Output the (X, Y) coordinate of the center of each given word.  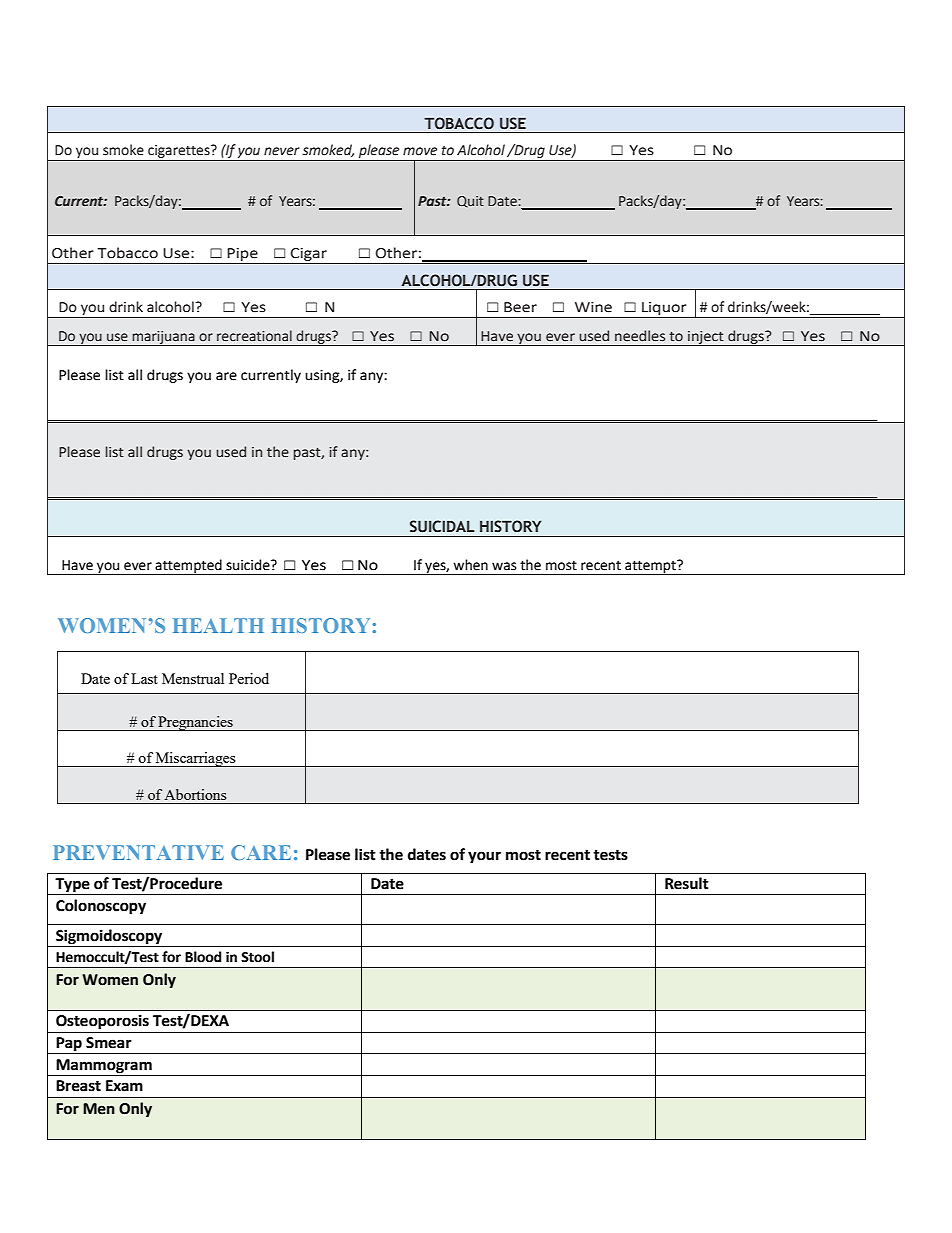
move (420, 151)
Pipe (243, 256)
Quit (470, 202)
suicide (249, 565)
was (504, 566)
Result (687, 883)
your (484, 857)
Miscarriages (196, 759)
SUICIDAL (442, 526)
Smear (109, 1043)
